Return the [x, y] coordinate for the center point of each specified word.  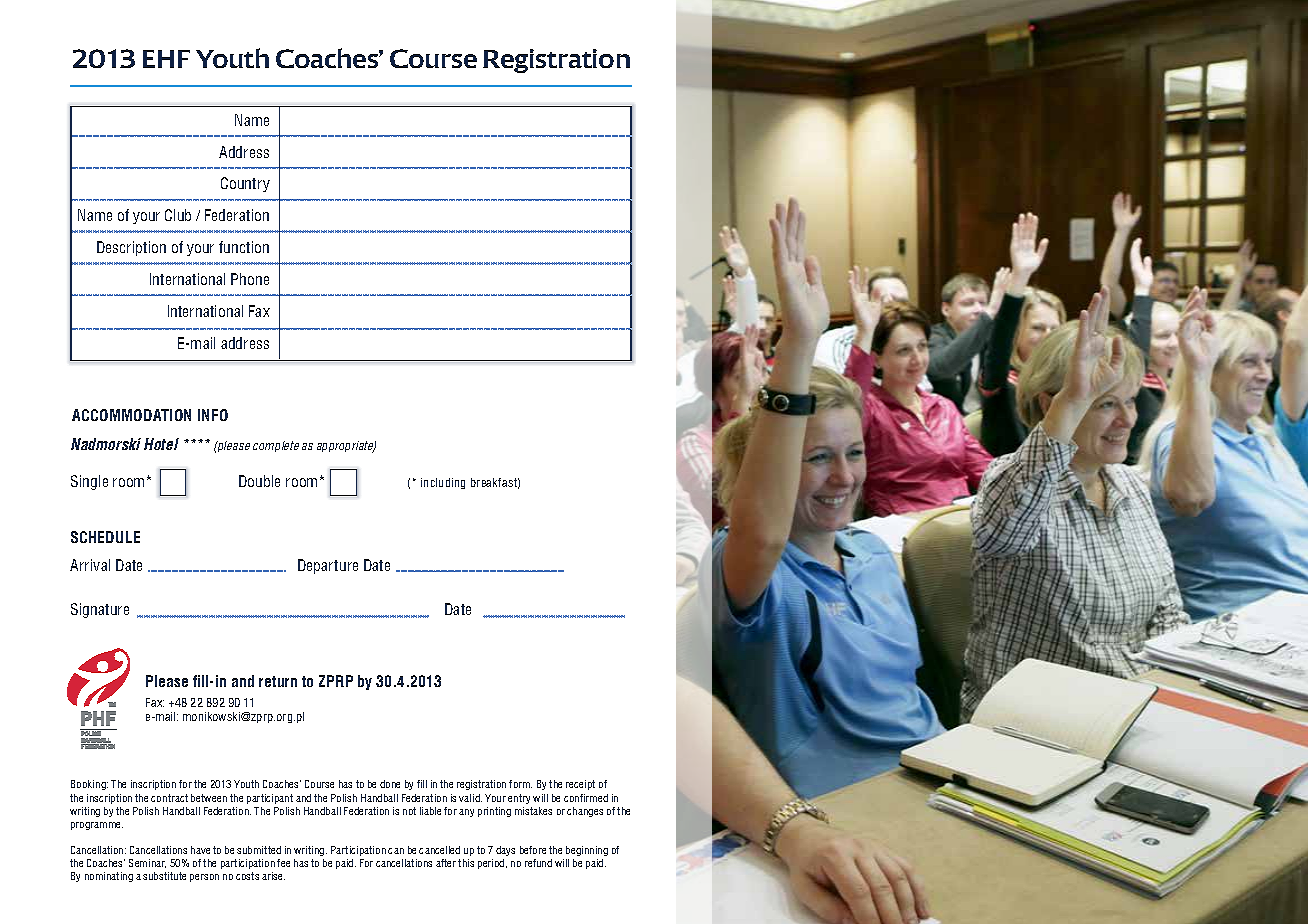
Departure [328, 566]
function [244, 247]
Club [178, 215]
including [443, 483]
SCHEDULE [105, 537]
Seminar [147, 863]
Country [245, 184]
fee [283, 863]
